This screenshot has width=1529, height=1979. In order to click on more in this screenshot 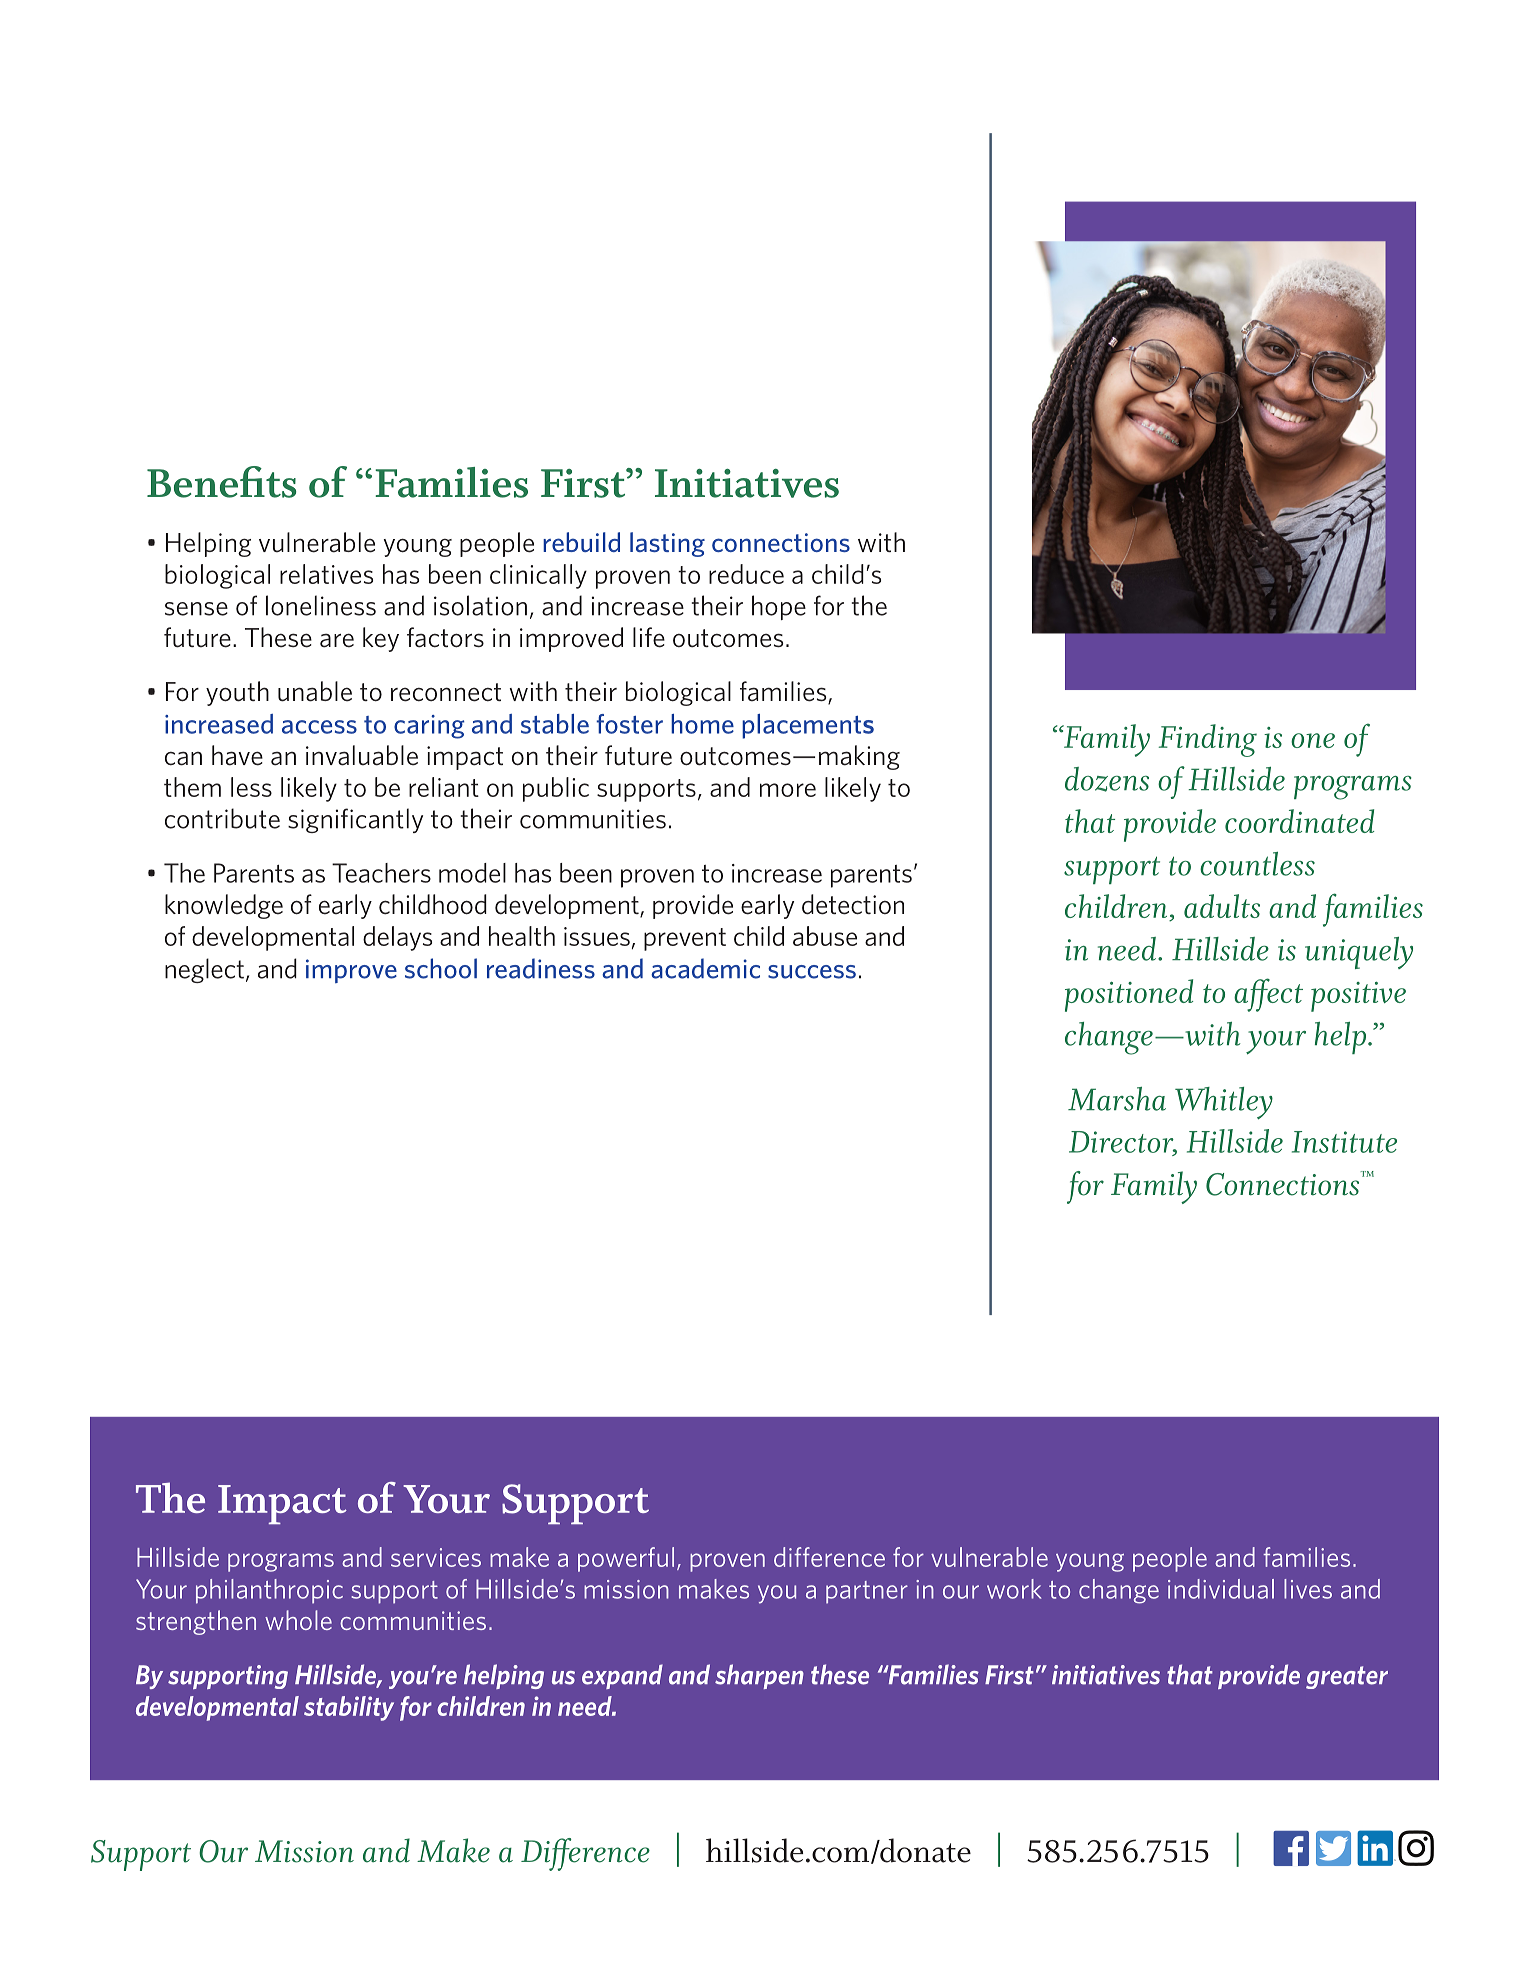, I will do `click(788, 790)`.
